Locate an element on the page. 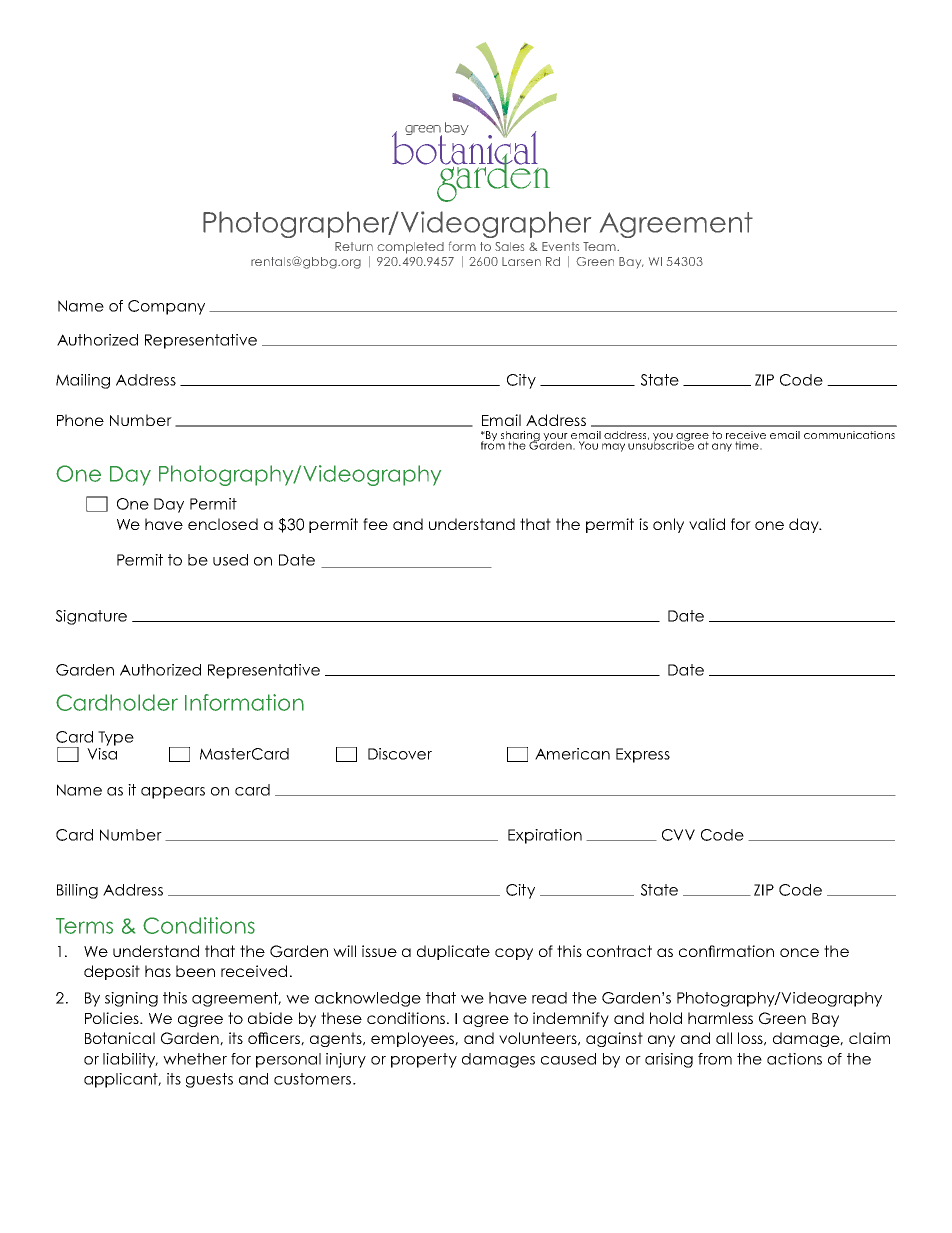  valid is located at coordinates (707, 524).
